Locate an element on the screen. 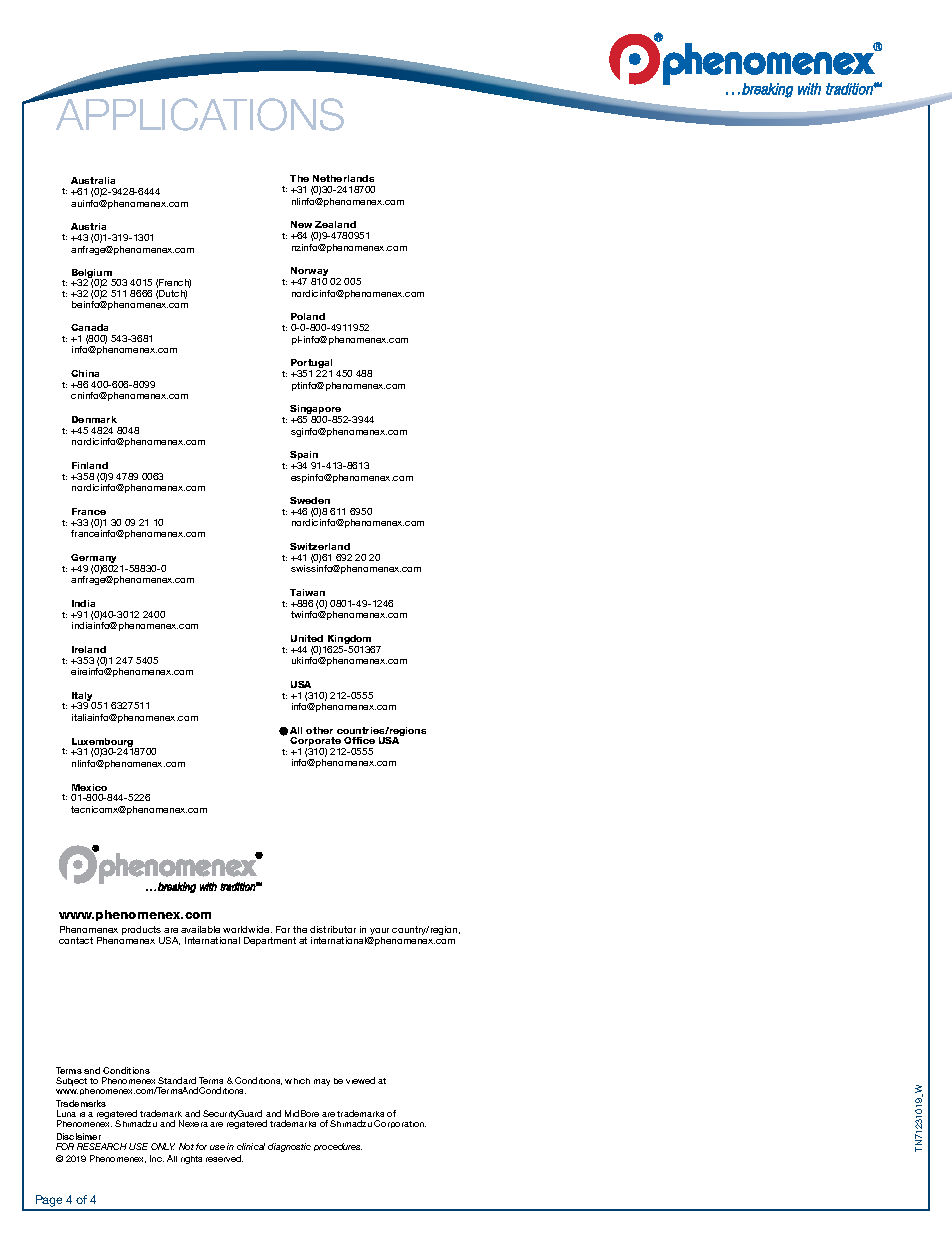 This screenshot has height=1233, width=952. contact is located at coordinates (76, 940).
